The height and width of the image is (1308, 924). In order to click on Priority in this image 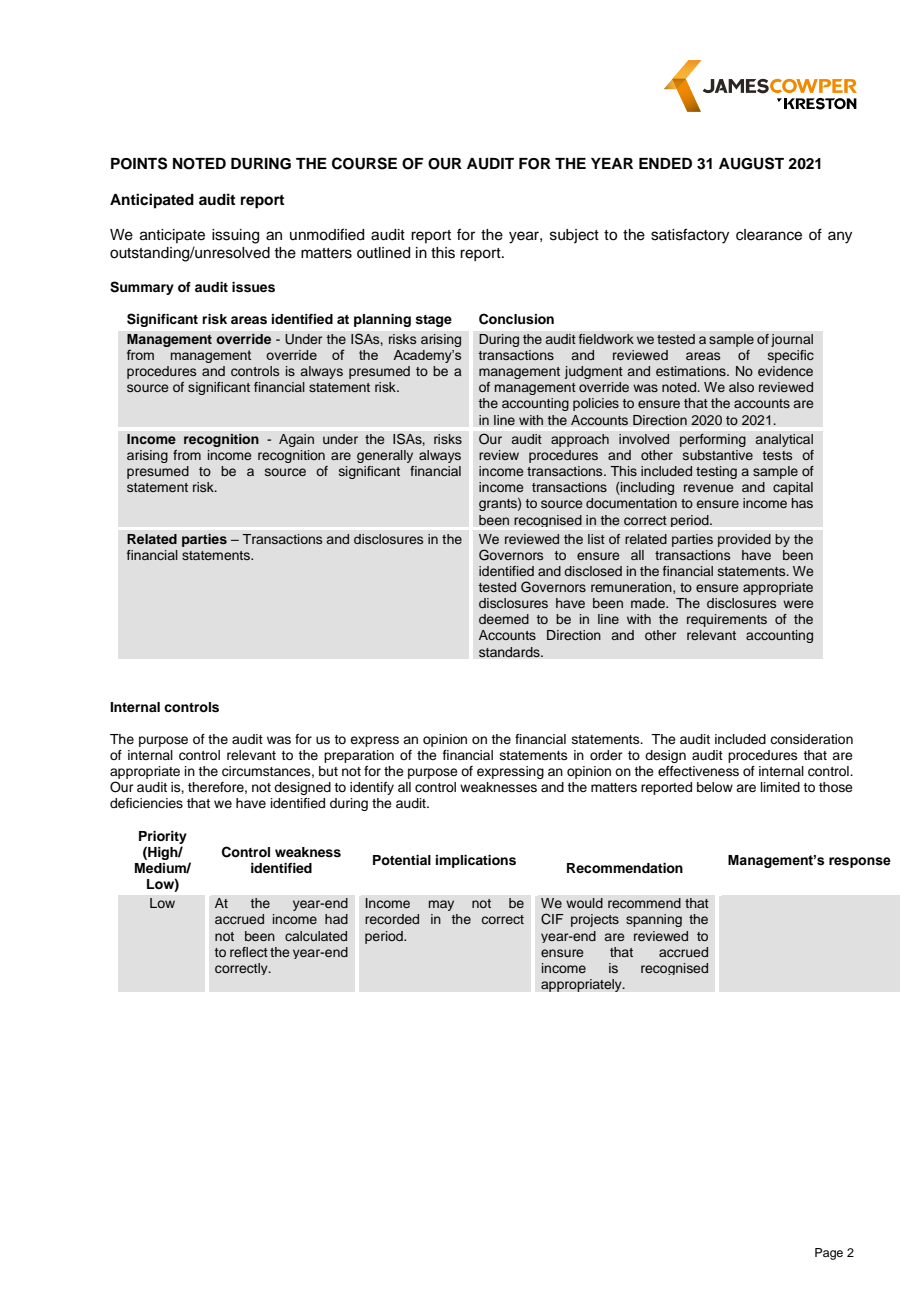, I will do `click(163, 837)`.
